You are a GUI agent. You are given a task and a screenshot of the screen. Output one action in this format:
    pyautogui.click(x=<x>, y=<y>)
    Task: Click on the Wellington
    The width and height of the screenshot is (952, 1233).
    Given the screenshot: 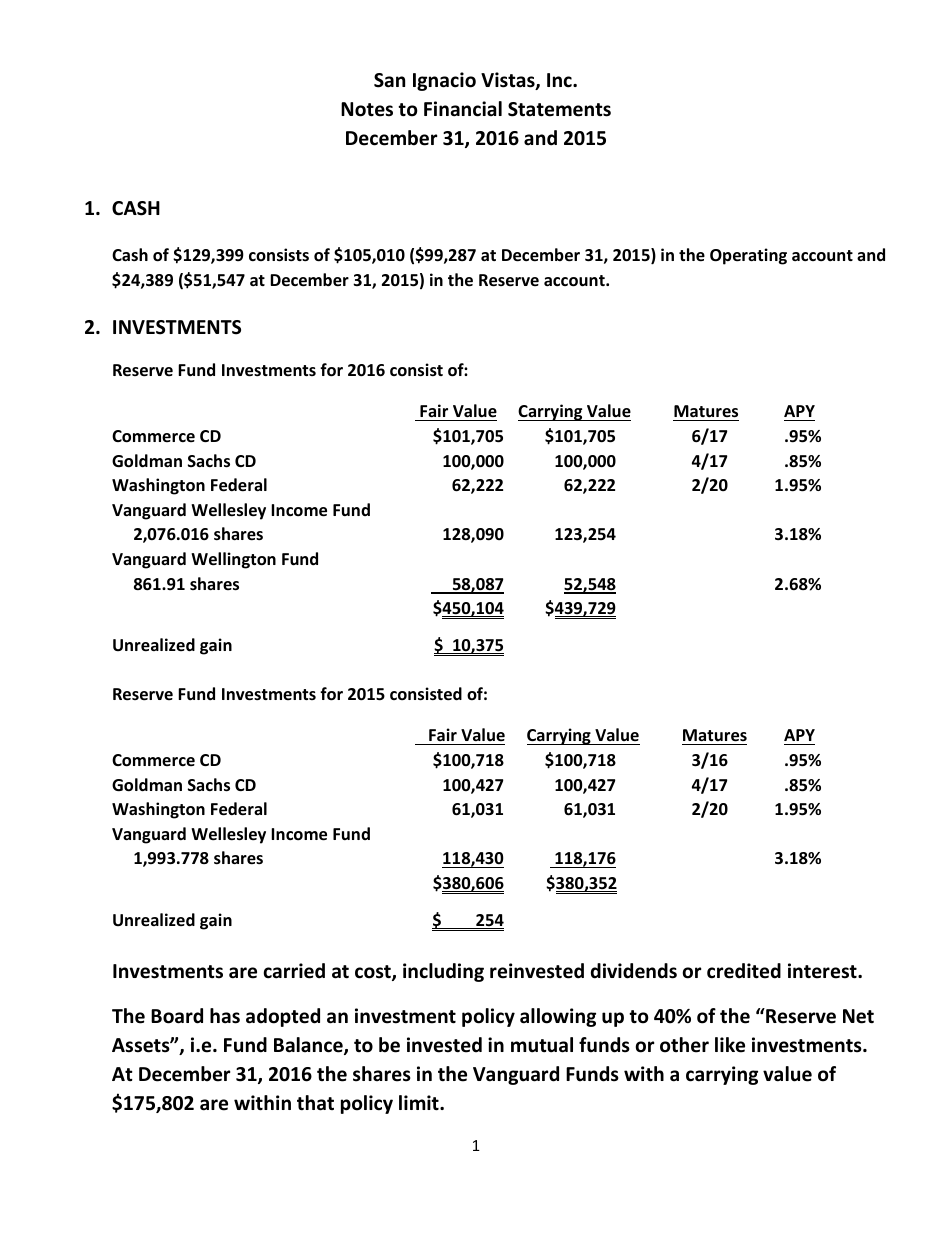 What is the action you would take?
    pyautogui.click(x=233, y=560)
